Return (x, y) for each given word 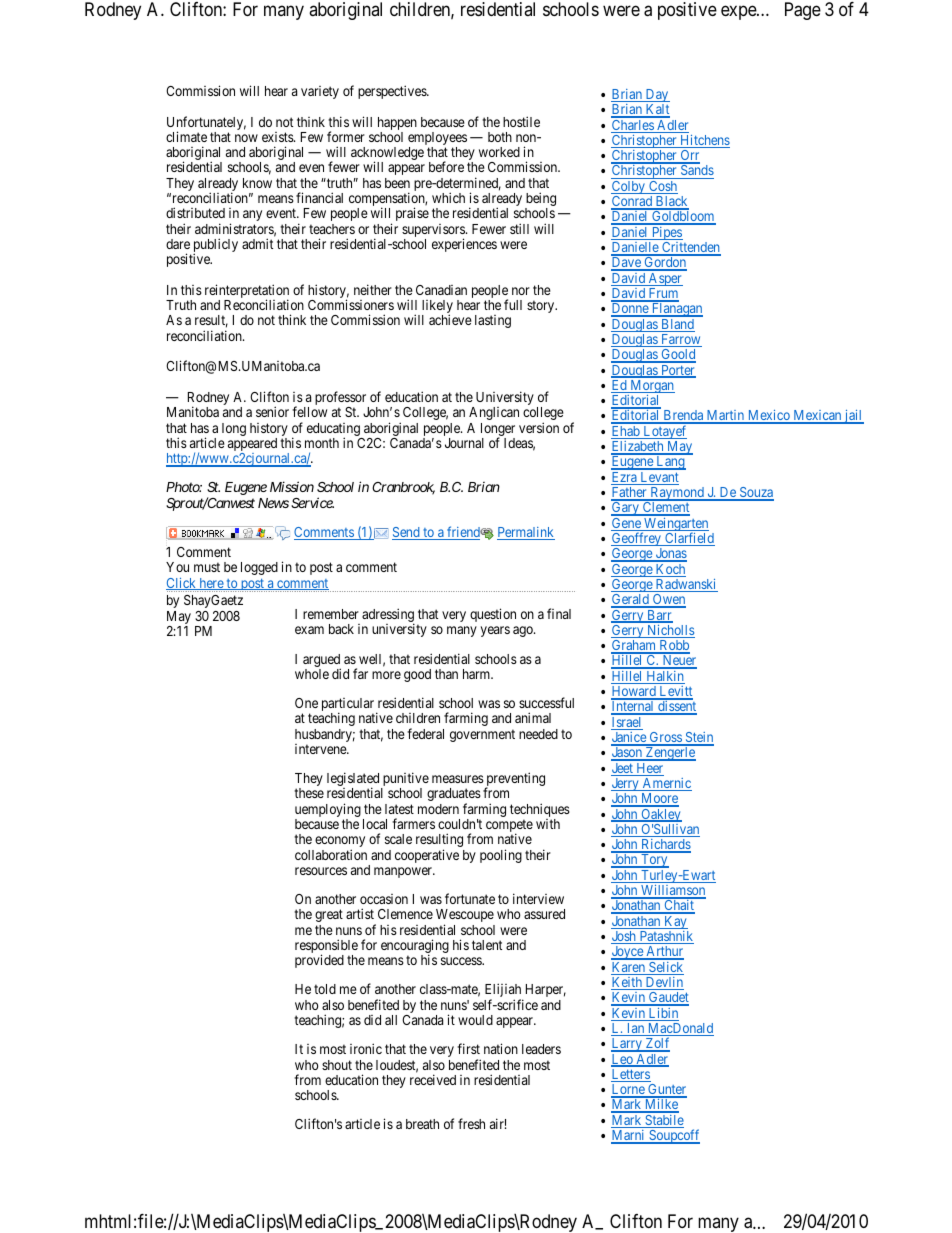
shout (337, 1065)
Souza (755, 493)
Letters (631, 1075)
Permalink (526, 533)
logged (259, 568)
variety (320, 92)
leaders (541, 1049)
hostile (521, 121)
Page (803, 11)
